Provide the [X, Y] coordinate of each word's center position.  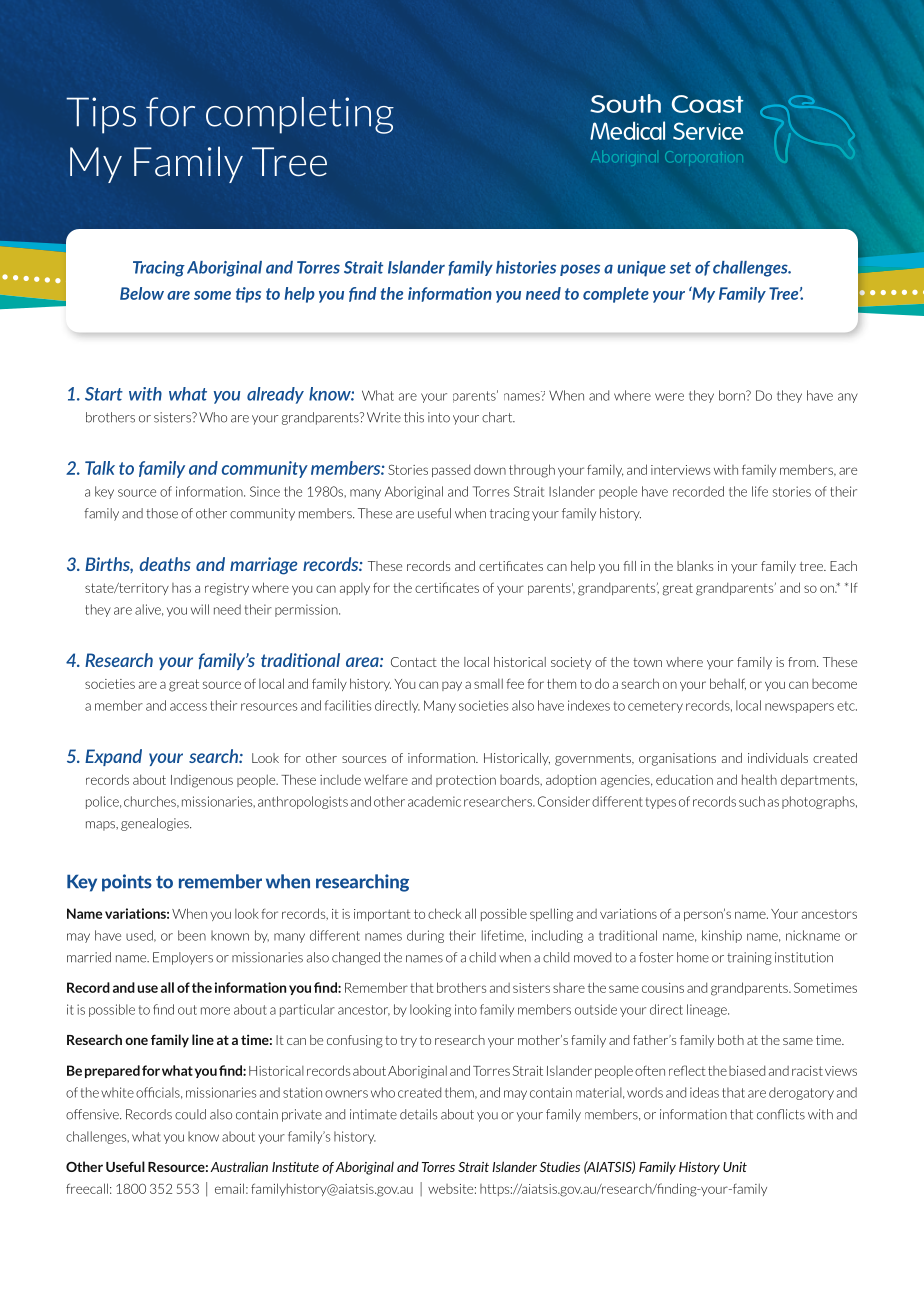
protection [466, 781]
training [749, 958]
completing [300, 115]
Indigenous [202, 781]
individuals [778, 758]
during [425, 936]
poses [580, 270]
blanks [695, 566]
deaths [165, 564]
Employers [183, 958]
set [680, 268]
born [733, 395]
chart [498, 417]
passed [451, 470]
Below [142, 293]
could [190, 1114]
